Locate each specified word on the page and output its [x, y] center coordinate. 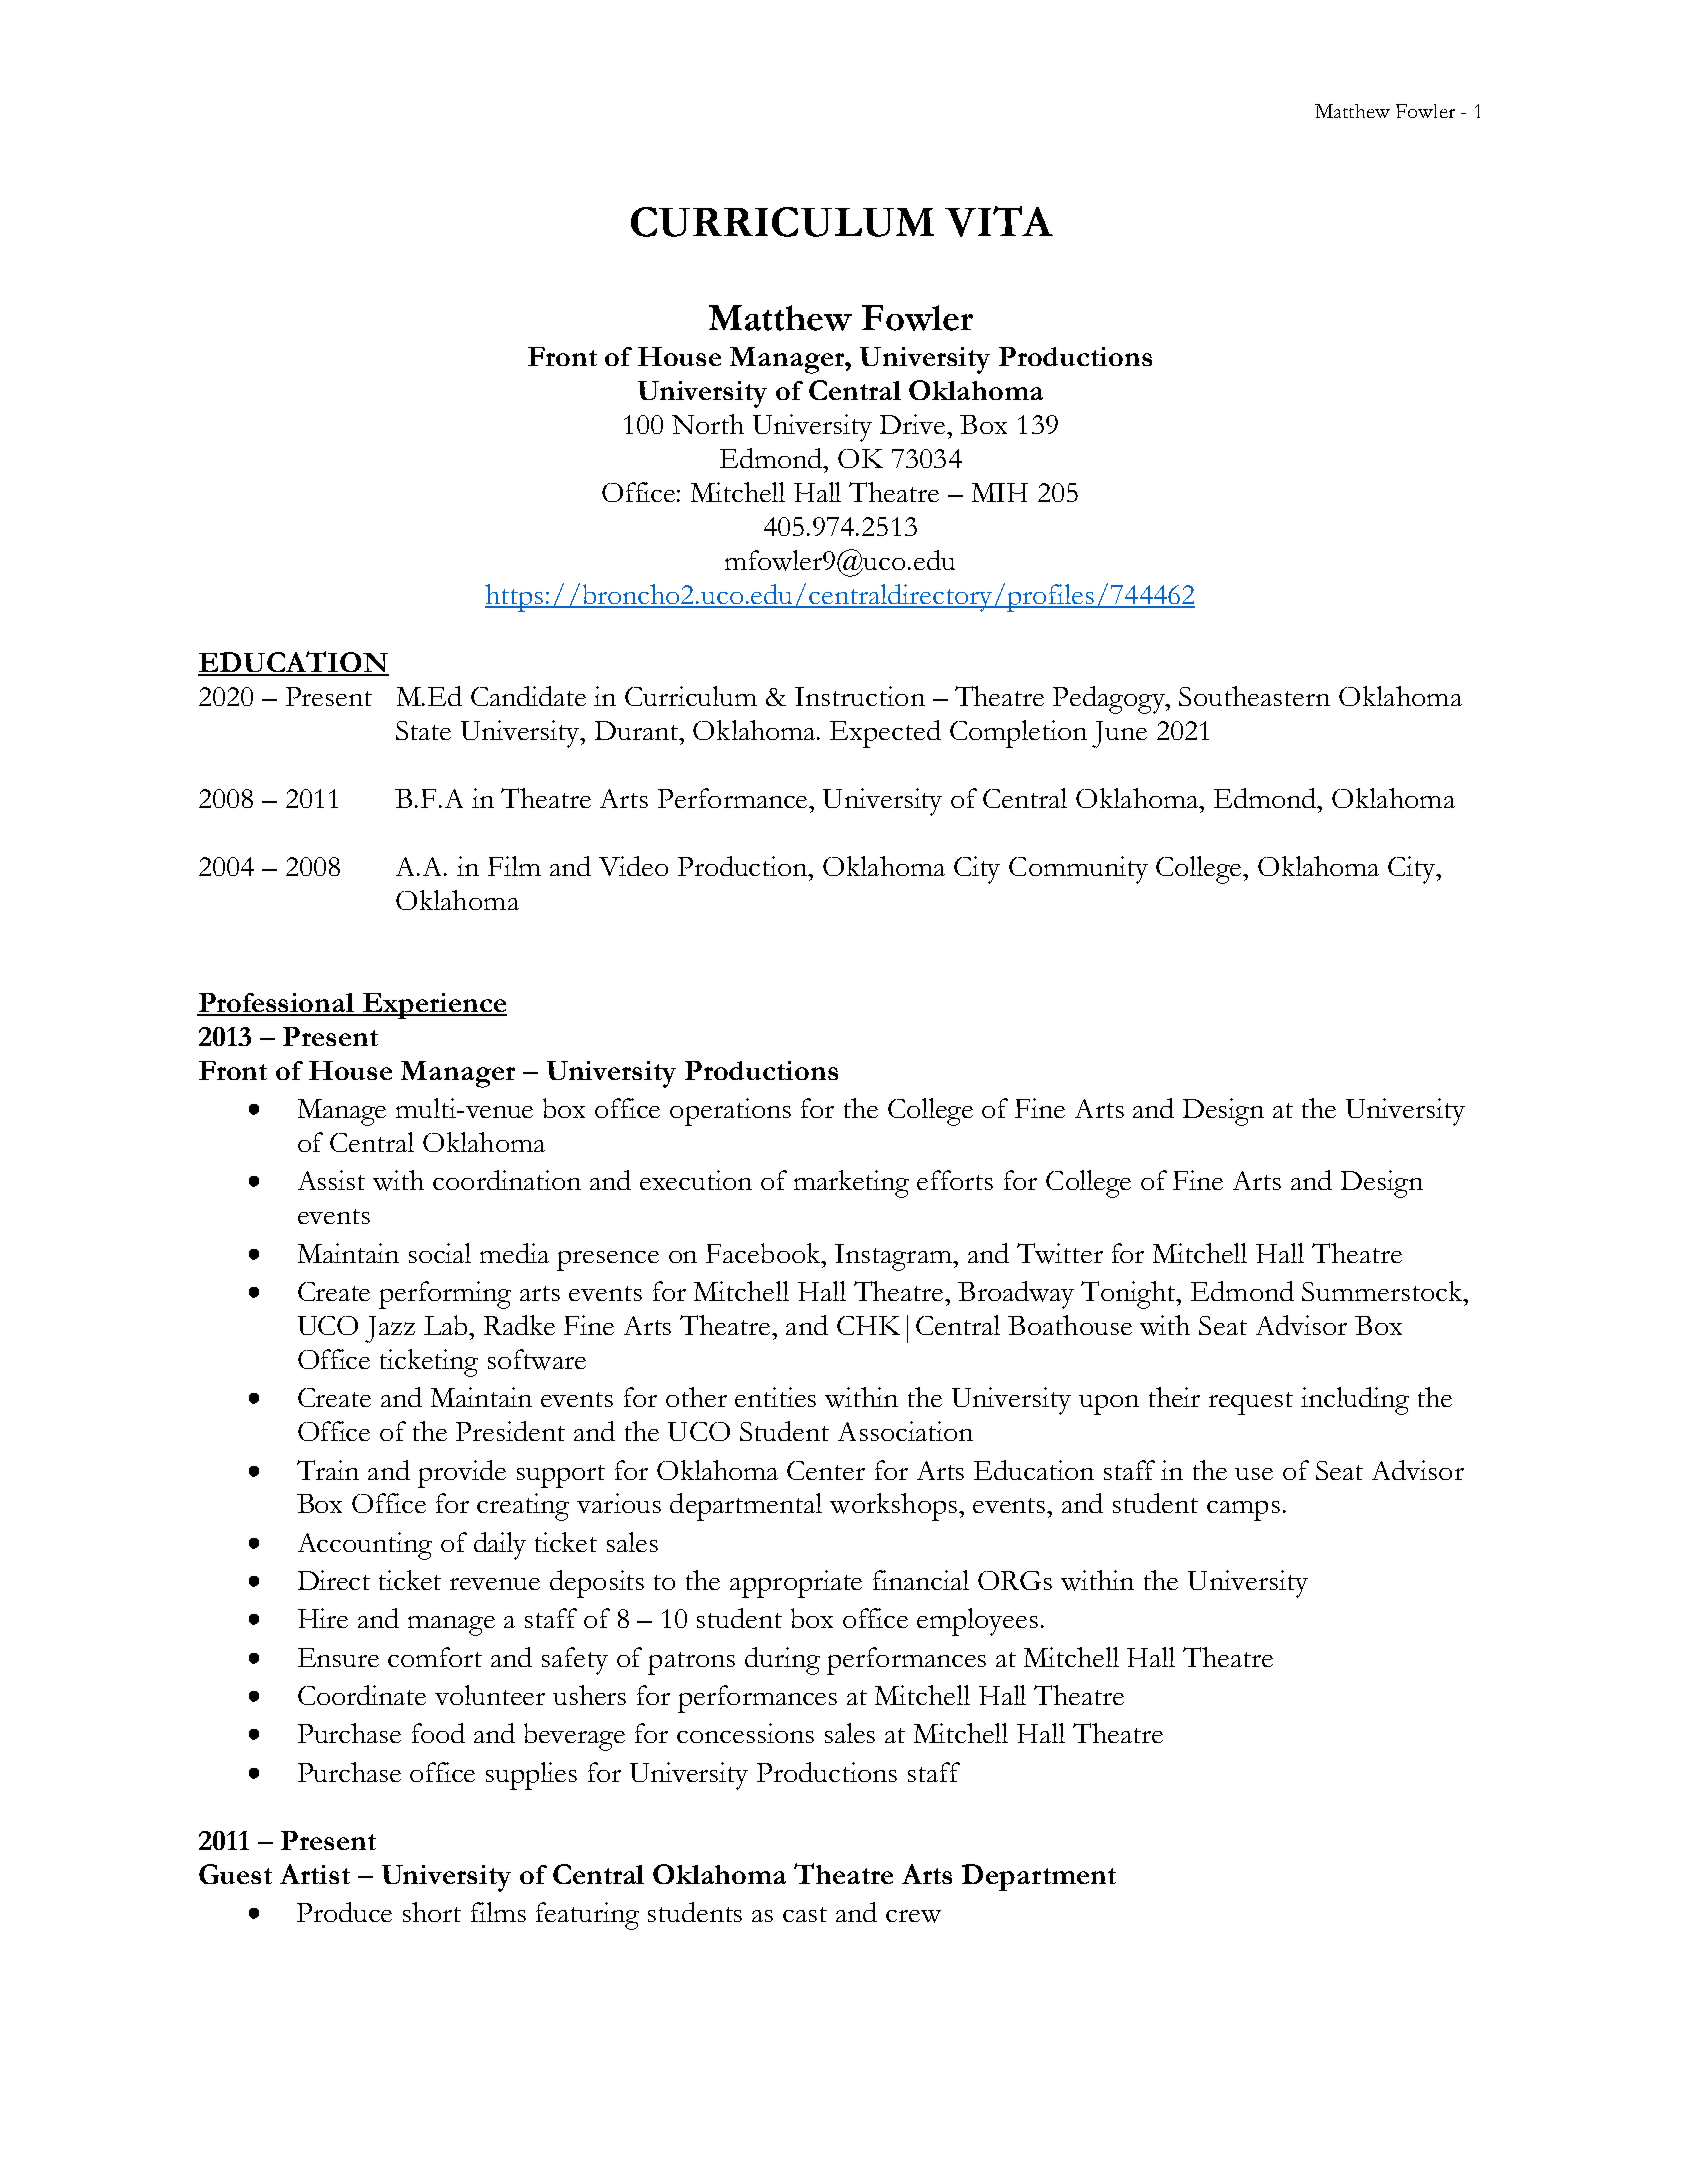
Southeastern [1254, 696]
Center [826, 1470]
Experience [433, 1006]
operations [730, 1112]
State [423, 730]
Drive [914, 424]
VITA [999, 221]
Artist [315, 1874]
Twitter [1060, 1253]
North [708, 424]
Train [328, 1470]
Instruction [860, 696]
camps [1243, 1511]
